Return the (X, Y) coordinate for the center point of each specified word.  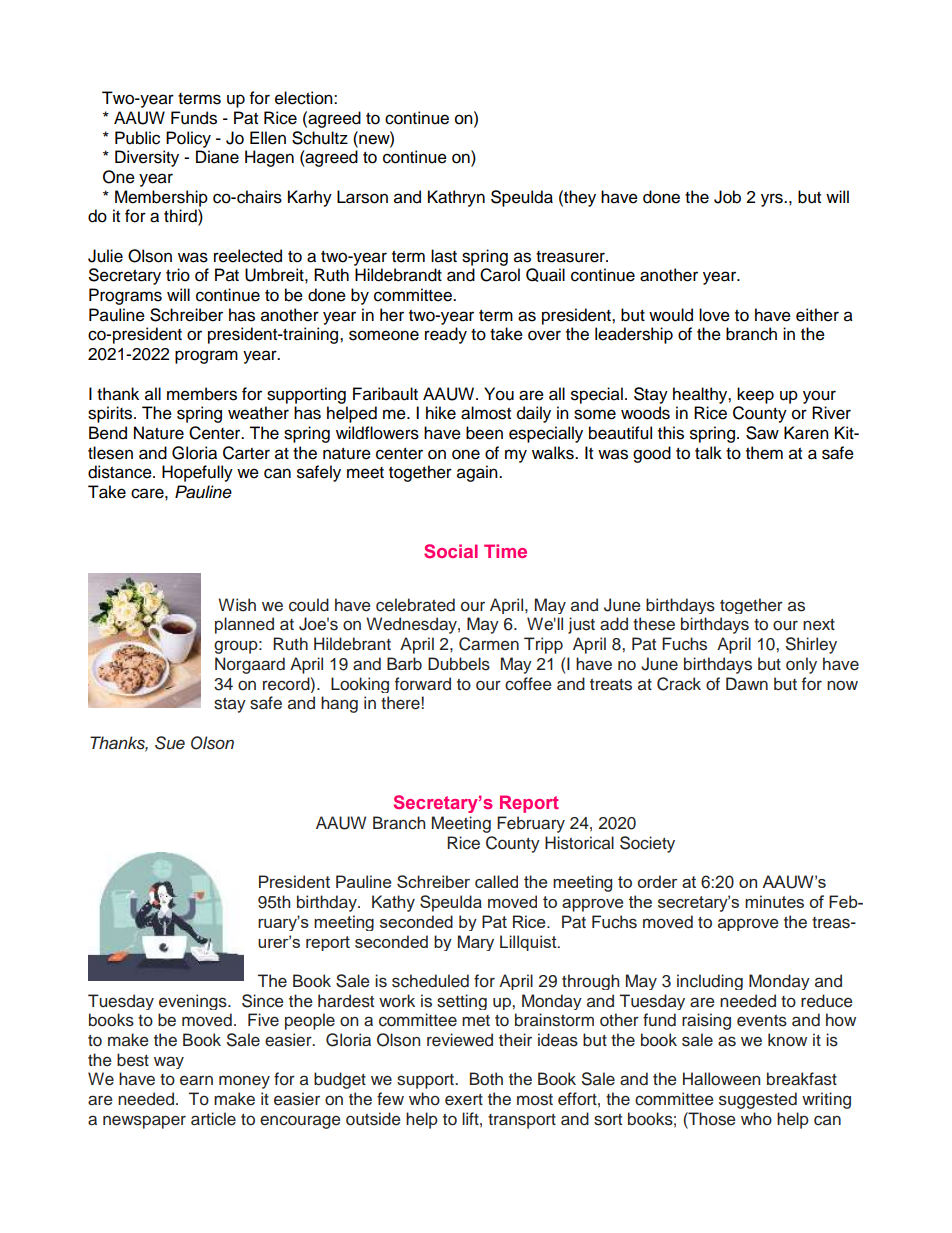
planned (244, 625)
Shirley (811, 645)
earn (196, 1080)
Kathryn (456, 198)
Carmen (489, 644)
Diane (217, 157)
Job (727, 197)
